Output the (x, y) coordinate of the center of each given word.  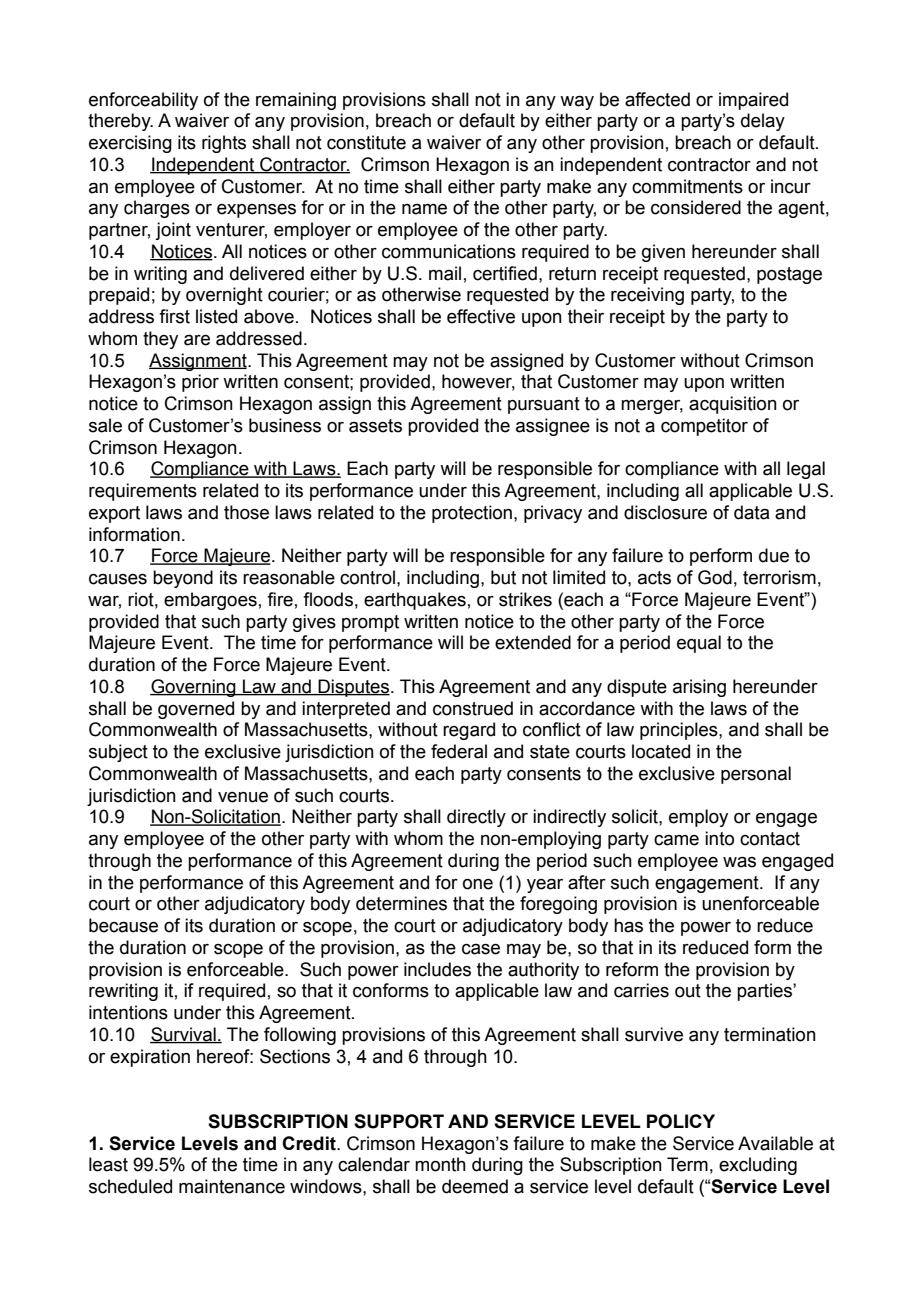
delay (763, 122)
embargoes (210, 601)
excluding (758, 1166)
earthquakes (415, 601)
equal (699, 644)
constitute (366, 142)
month (440, 1164)
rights (224, 144)
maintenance (232, 1186)
